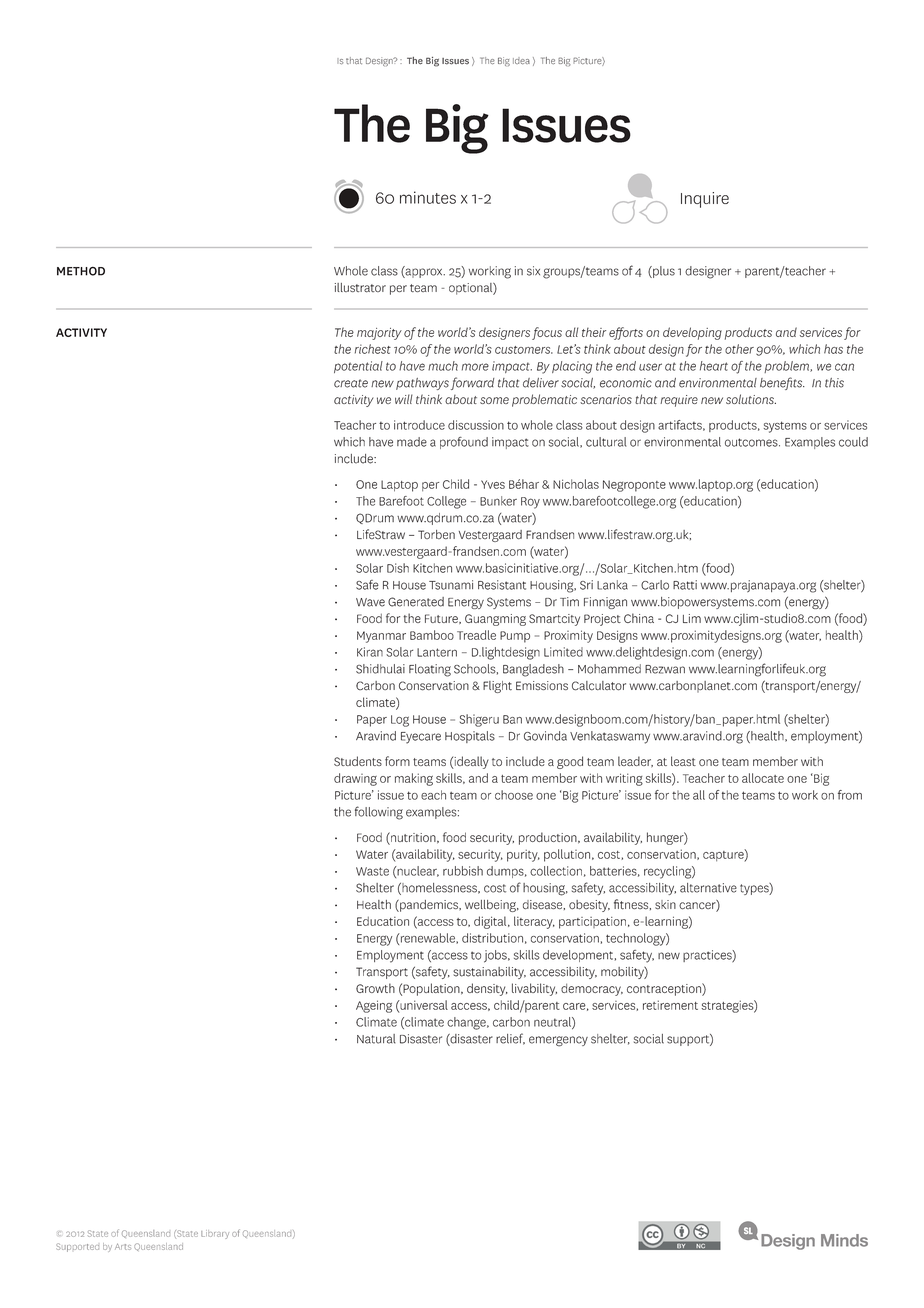 The width and height of the screenshot is (924, 1308). Describe the element at coordinates (479, 720) in the screenshot. I see `Shigeru` at that location.
